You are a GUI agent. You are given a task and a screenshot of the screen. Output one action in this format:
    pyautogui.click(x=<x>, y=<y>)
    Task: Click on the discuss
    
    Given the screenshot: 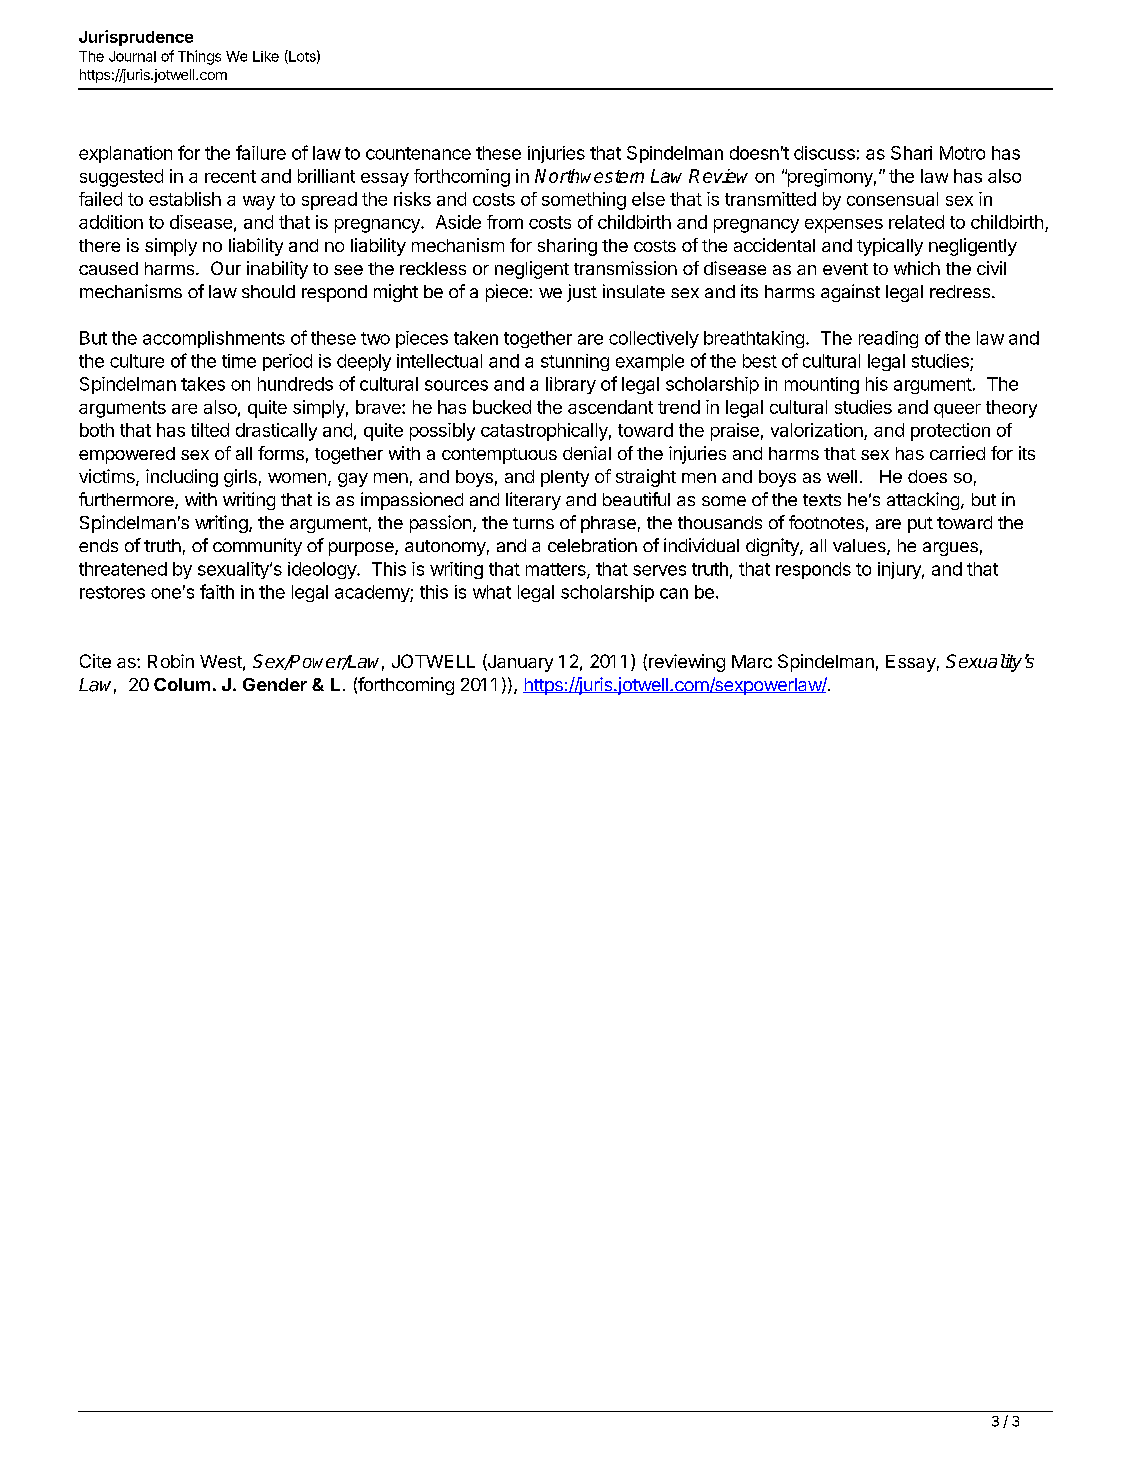 What is the action you would take?
    pyautogui.click(x=824, y=153)
